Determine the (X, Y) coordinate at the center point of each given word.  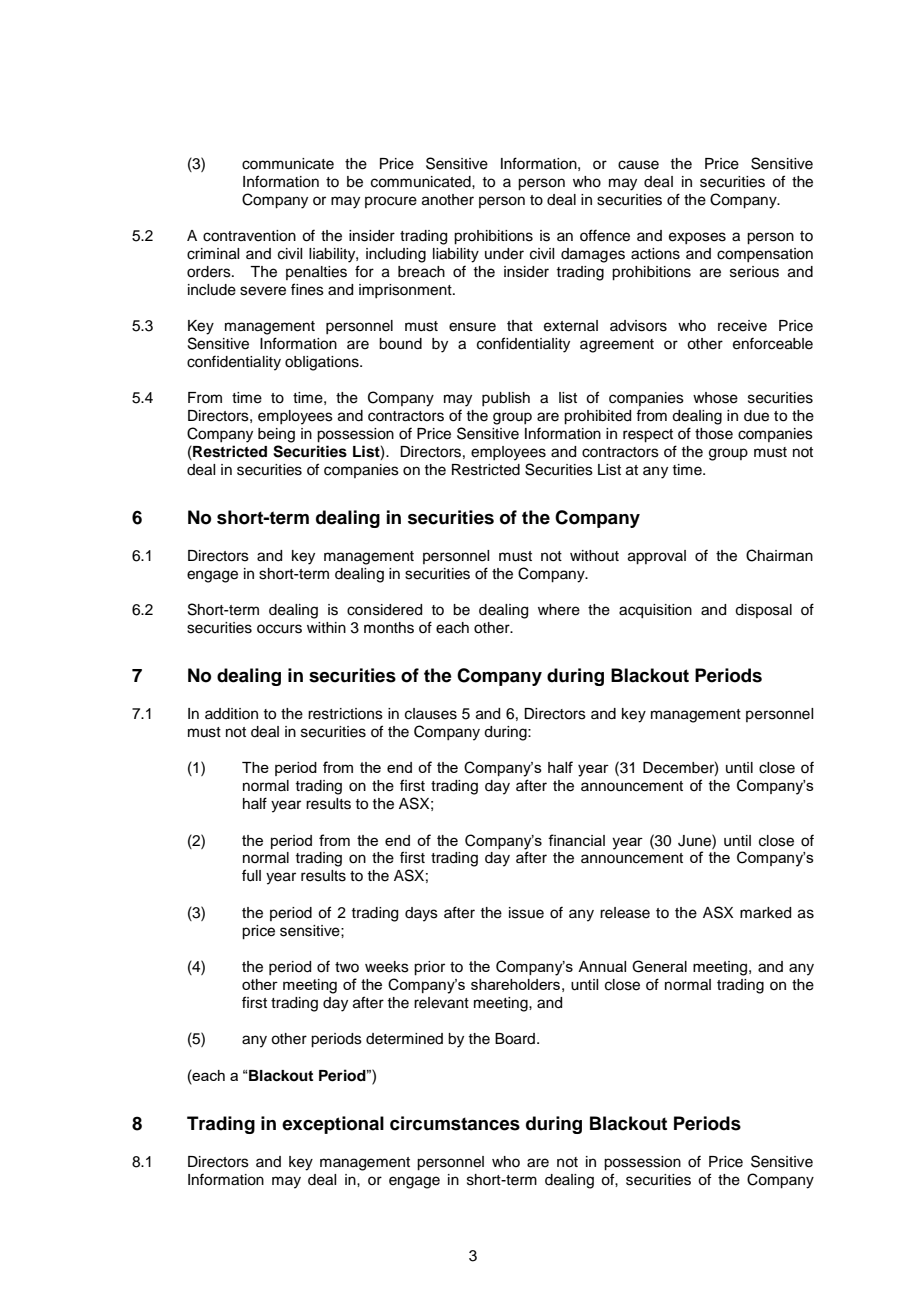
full (251, 875)
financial (576, 840)
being (276, 435)
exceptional (333, 1125)
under (504, 254)
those (714, 434)
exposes (697, 238)
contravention (249, 236)
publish (506, 399)
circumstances (455, 1123)
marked (765, 913)
